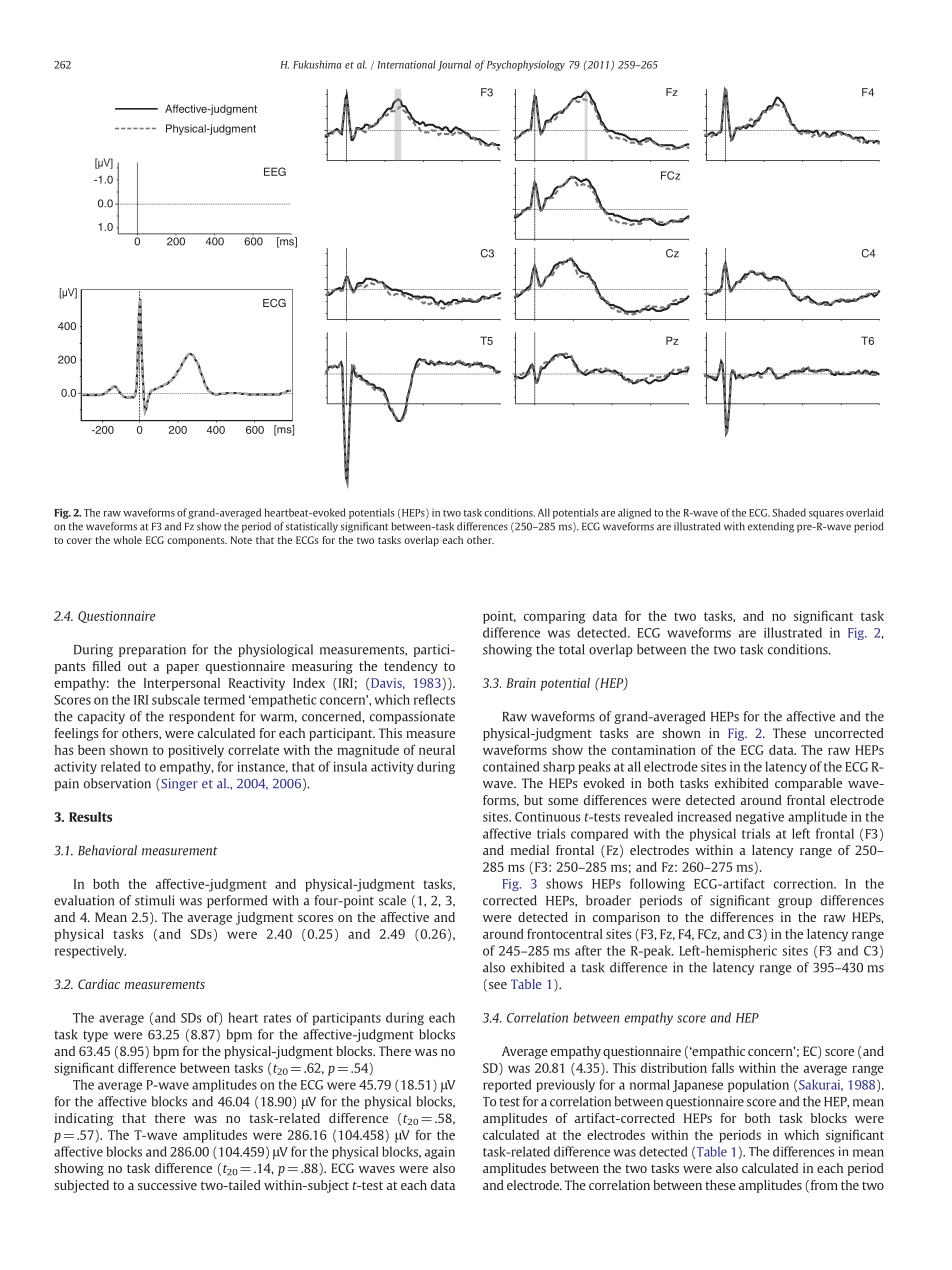 This document has height=1270, width=952. Describe the element at coordinates (789, 512) in the document. I see `Shaded` at that location.
